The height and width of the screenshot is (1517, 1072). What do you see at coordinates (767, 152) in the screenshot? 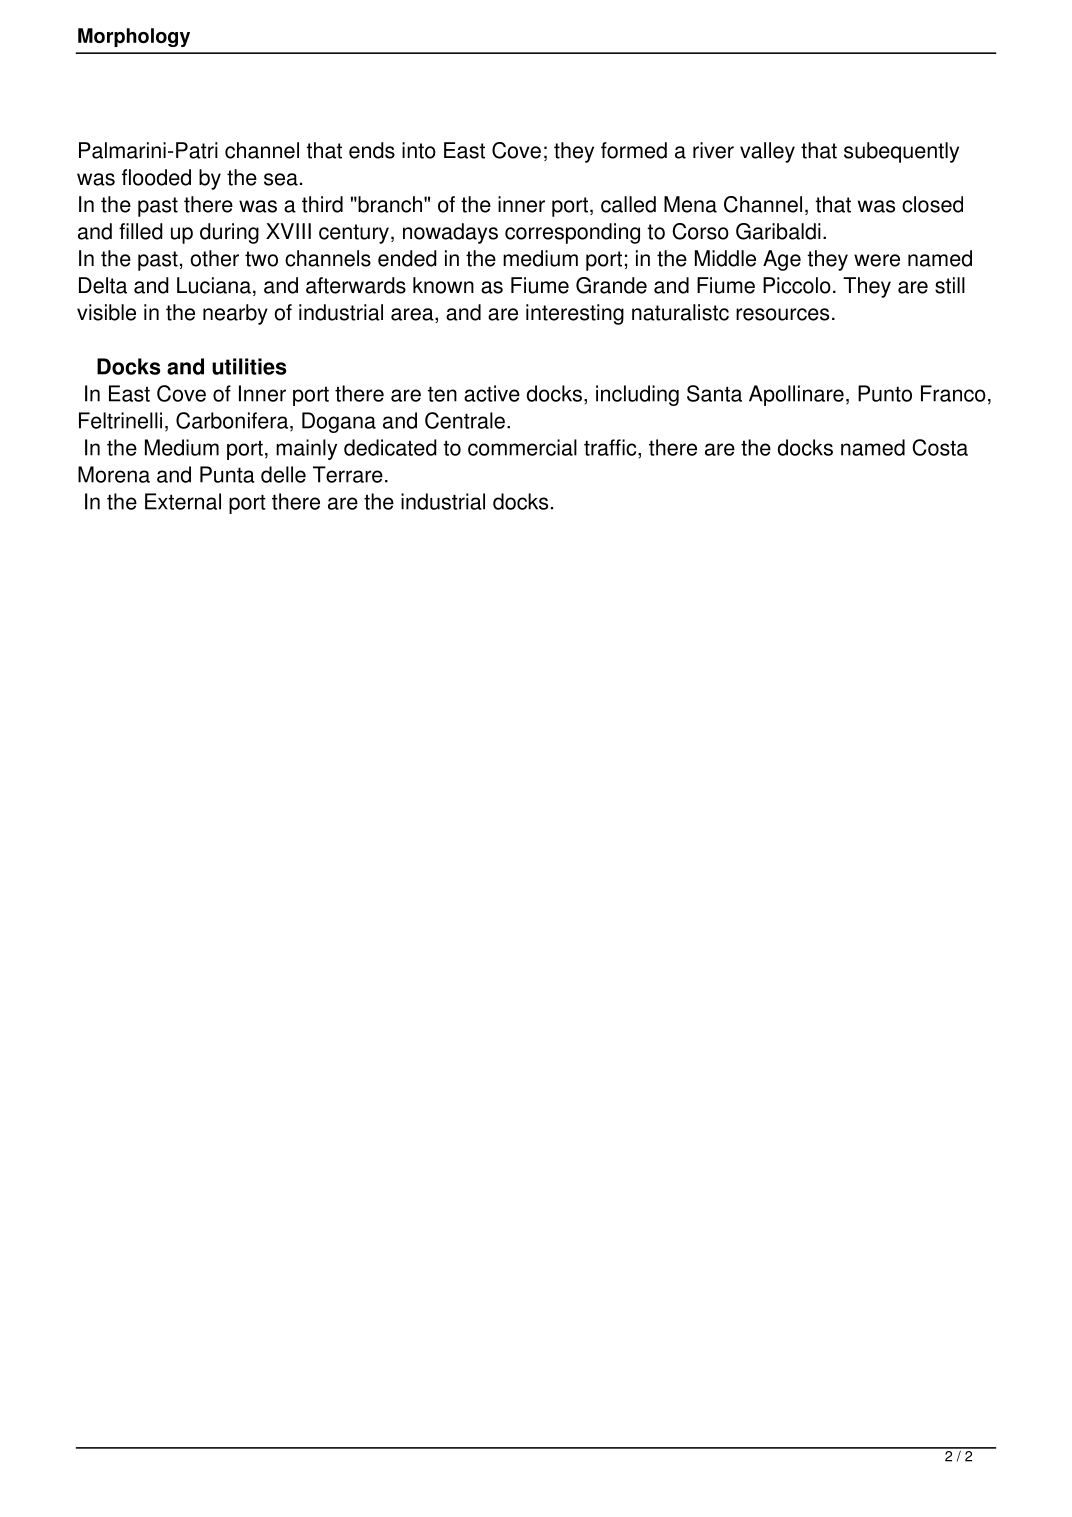
I see `valley` at bounding box center [767, 152].
